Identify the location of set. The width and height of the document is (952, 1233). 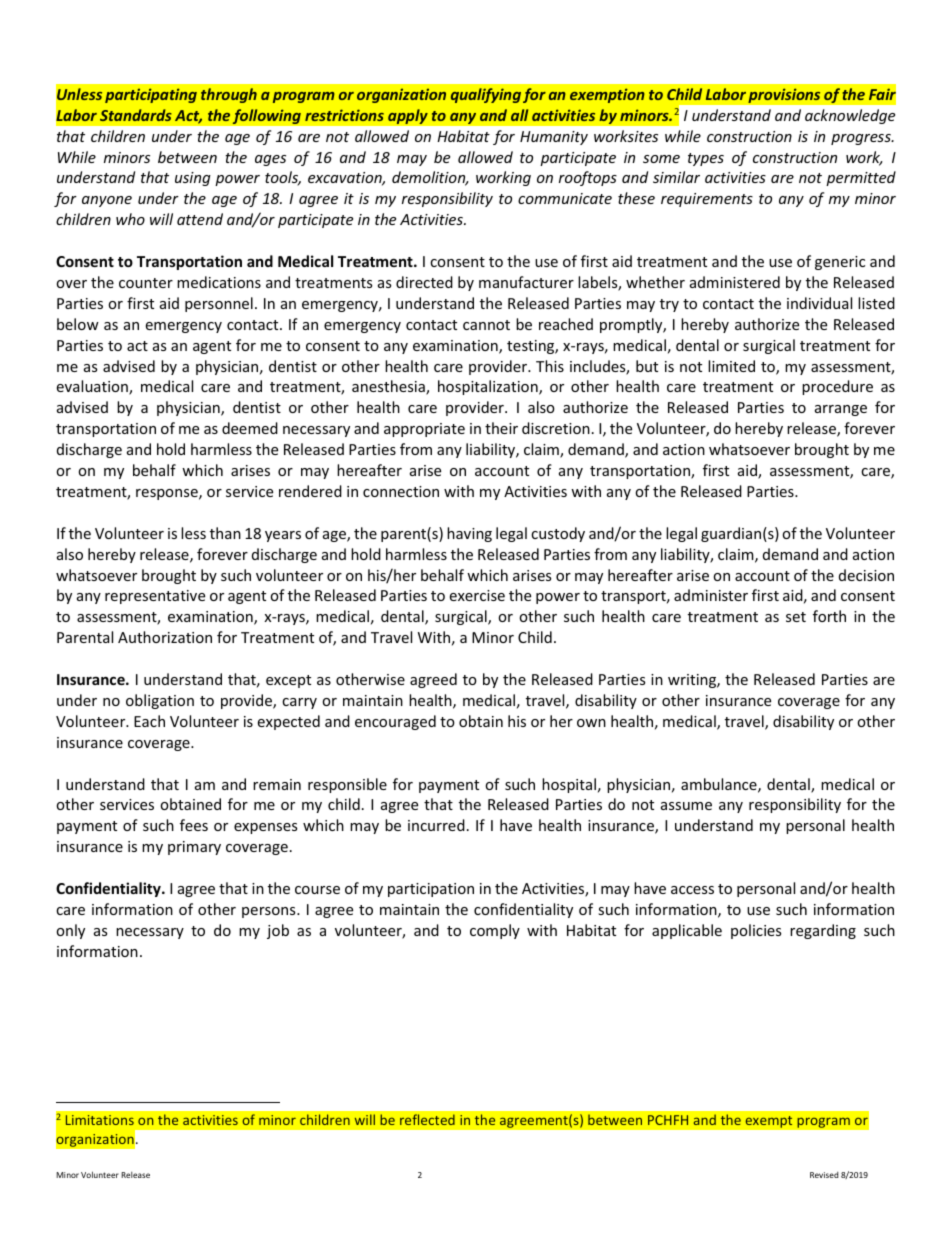
(796, 617).
